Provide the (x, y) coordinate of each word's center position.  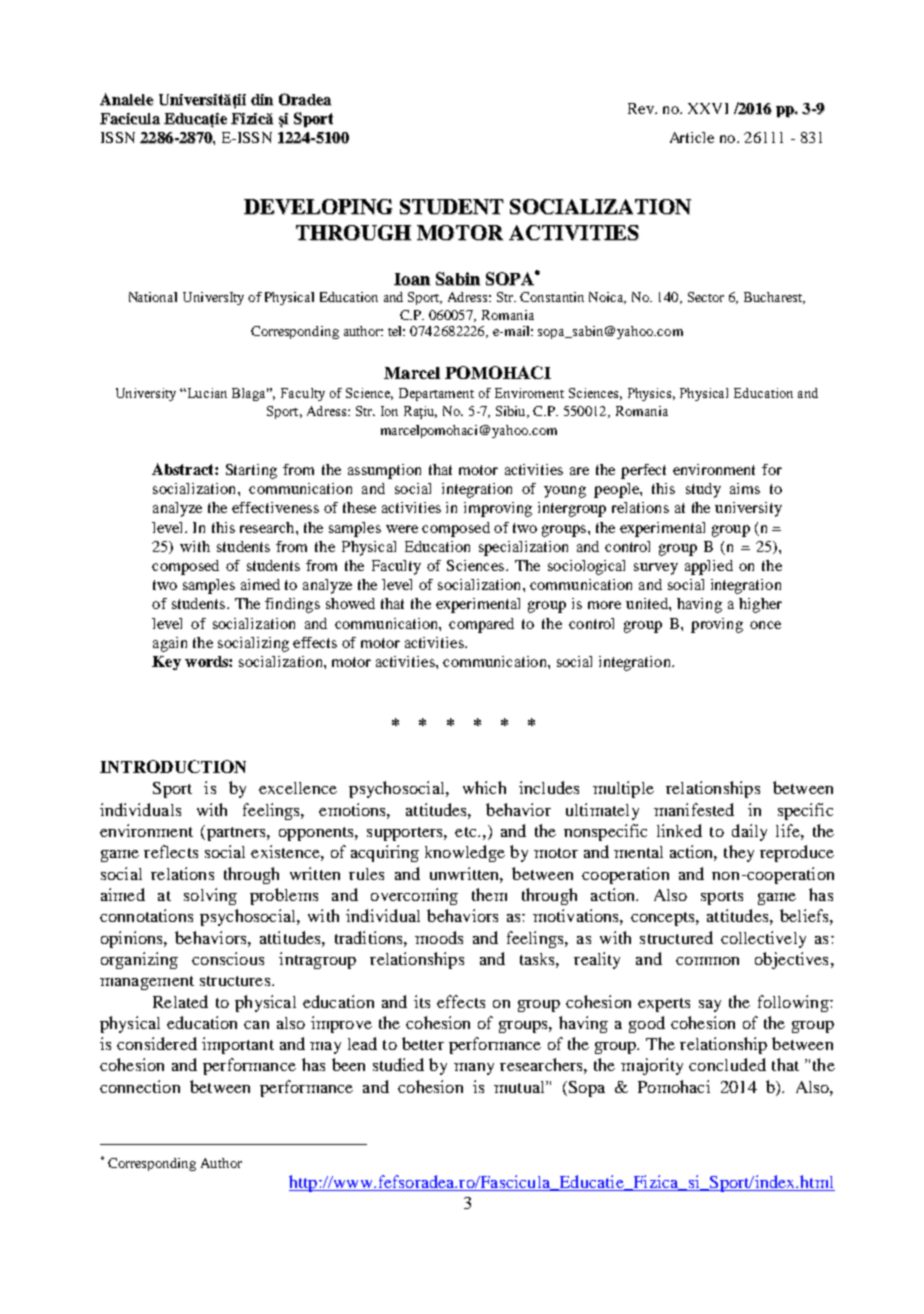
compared (481, 625)
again (170, 644)
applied (709, 567)
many (474, 1069)
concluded (727, 1064)
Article (692, 137)
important (238, 1045)
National (153, 297)
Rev (642, 108)
